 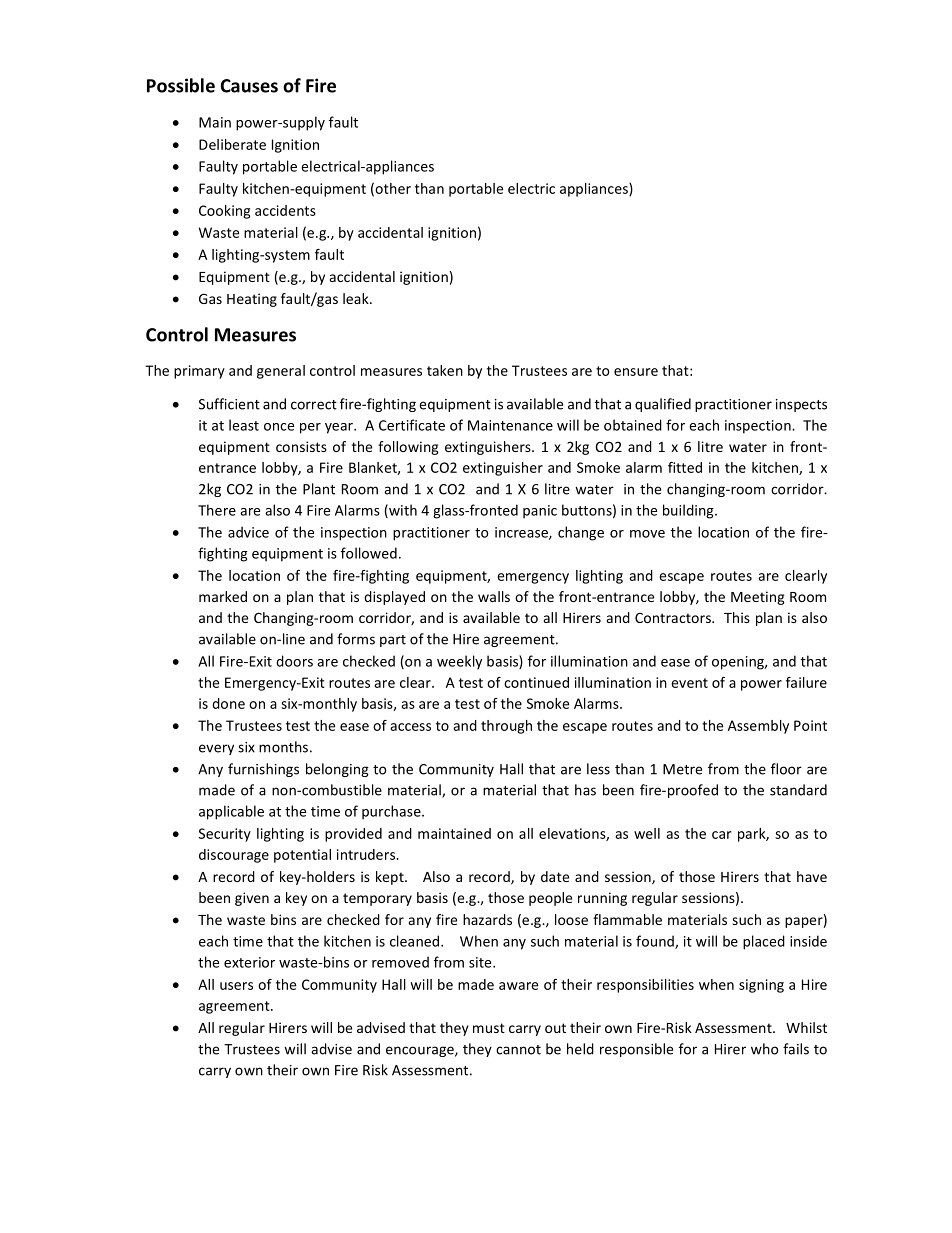 I want to click on users, so click(x=236, y=986).
